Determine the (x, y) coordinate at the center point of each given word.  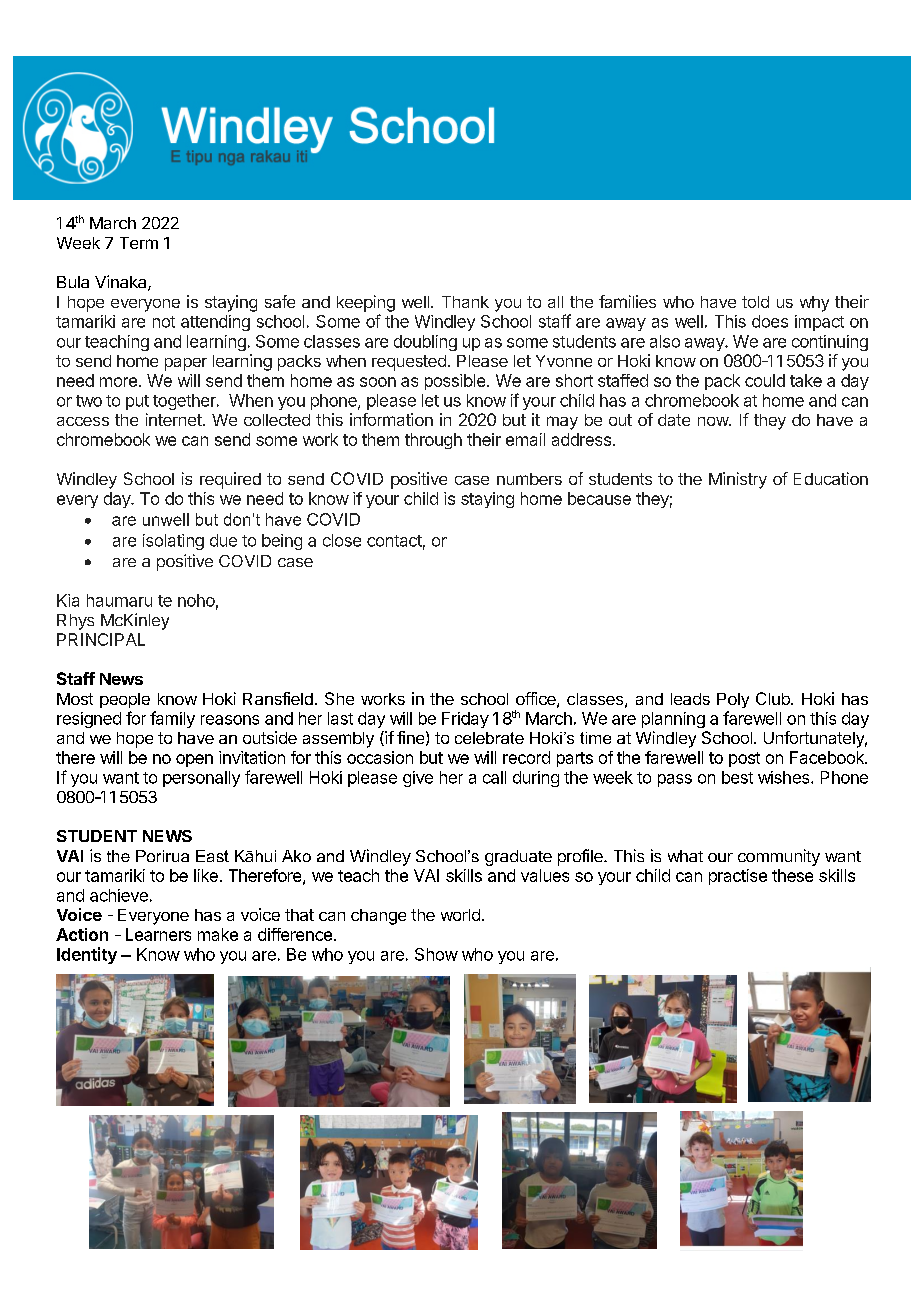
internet (174, 419)
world (460, 915)
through (433, 441)
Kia (68, 600)
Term (139, 243)
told (755, 302)
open (194, 760)
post (744, 759)
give (418, 779)
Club (774, 698)
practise (738, 877)
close (342, 540)
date (674, 420)
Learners (158, 934)
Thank (465, 302)
